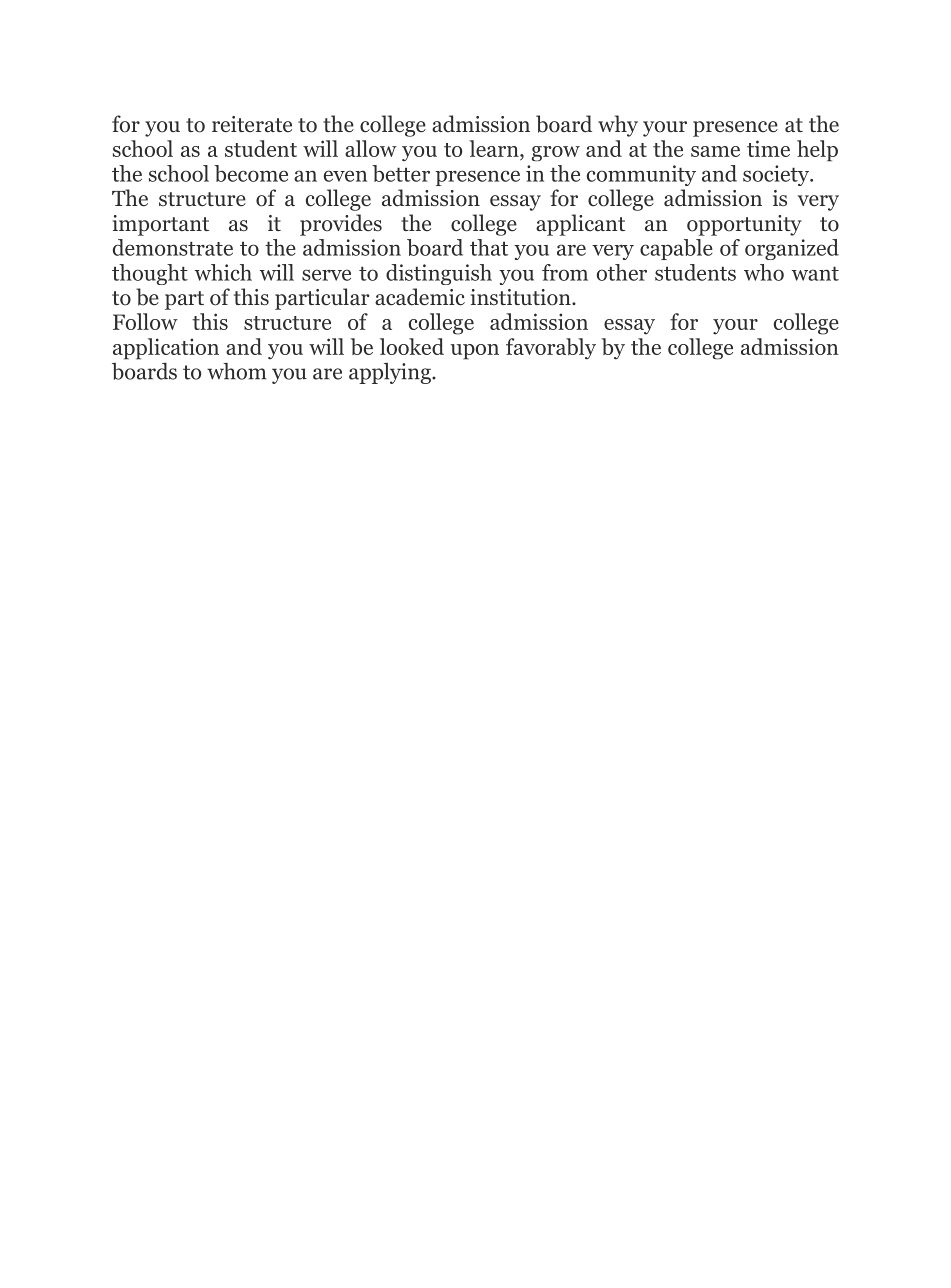 This screenshot has width=951, height=1288. I want to click on upon, so click(474, 352).
